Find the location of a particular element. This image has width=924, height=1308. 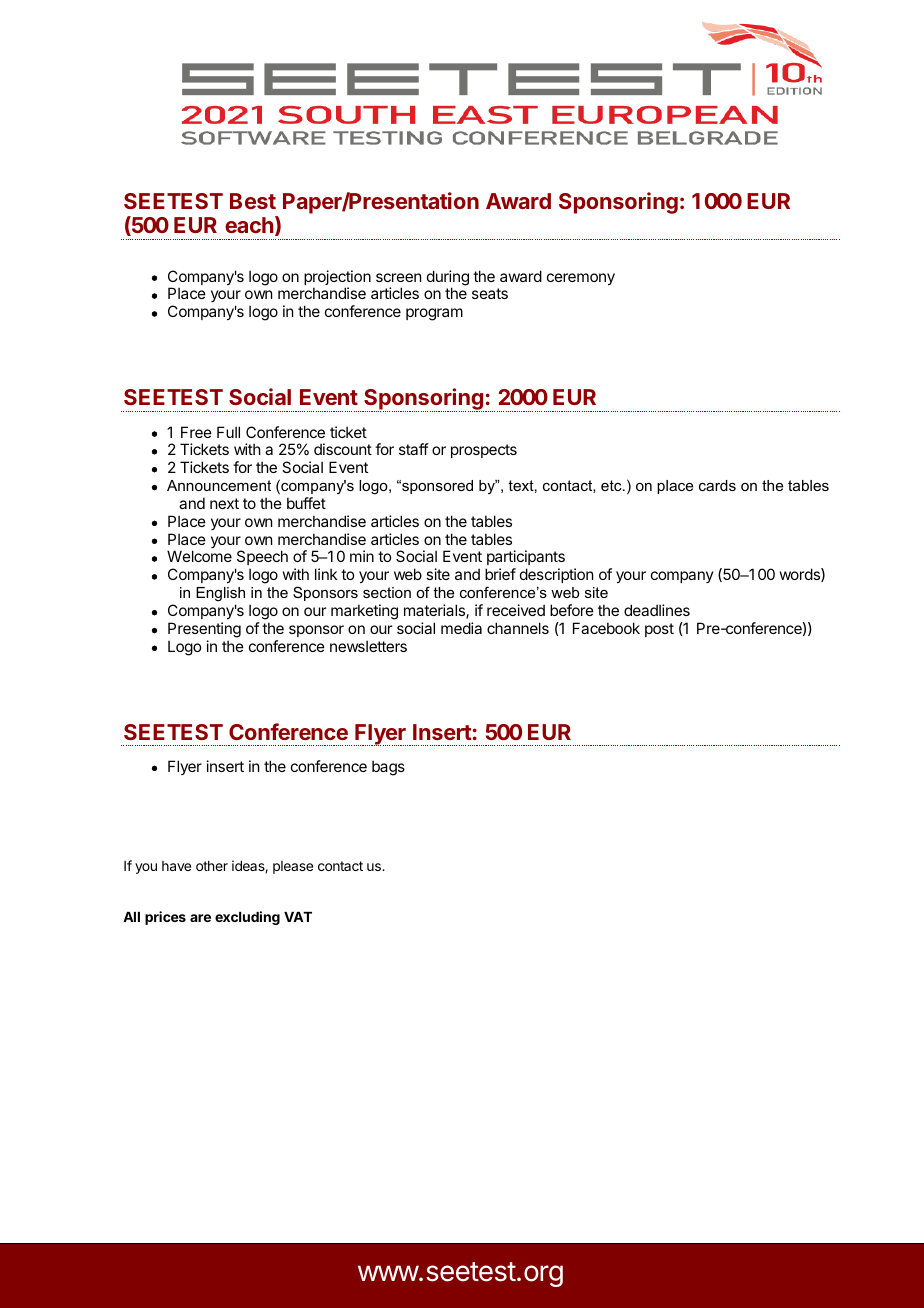

Best is located at coordinates (253, 201).
